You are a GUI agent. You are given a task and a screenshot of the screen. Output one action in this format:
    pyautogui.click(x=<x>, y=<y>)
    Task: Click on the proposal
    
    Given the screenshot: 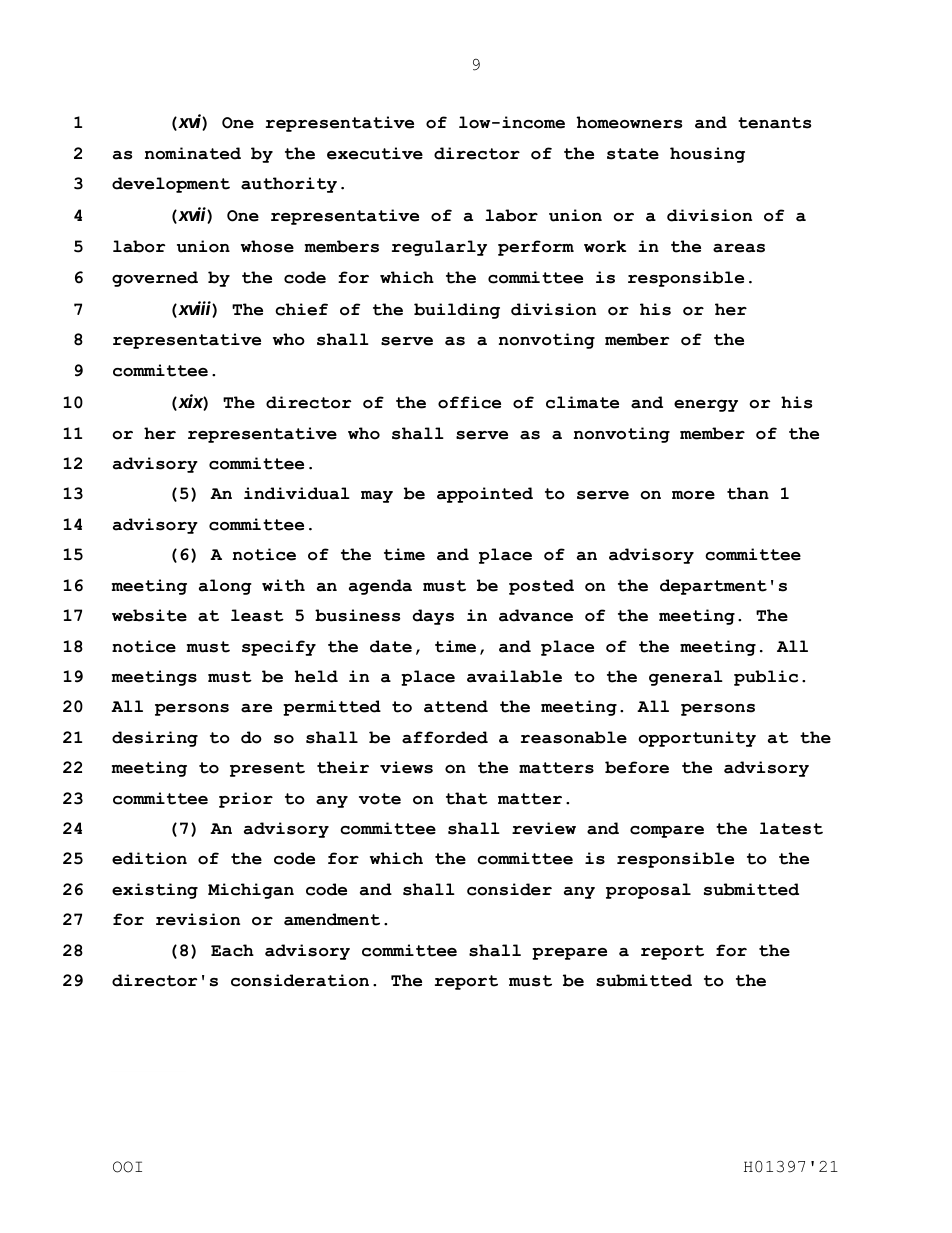 What is the action you would take?
    pyautogui.click(x=648, y=891)
